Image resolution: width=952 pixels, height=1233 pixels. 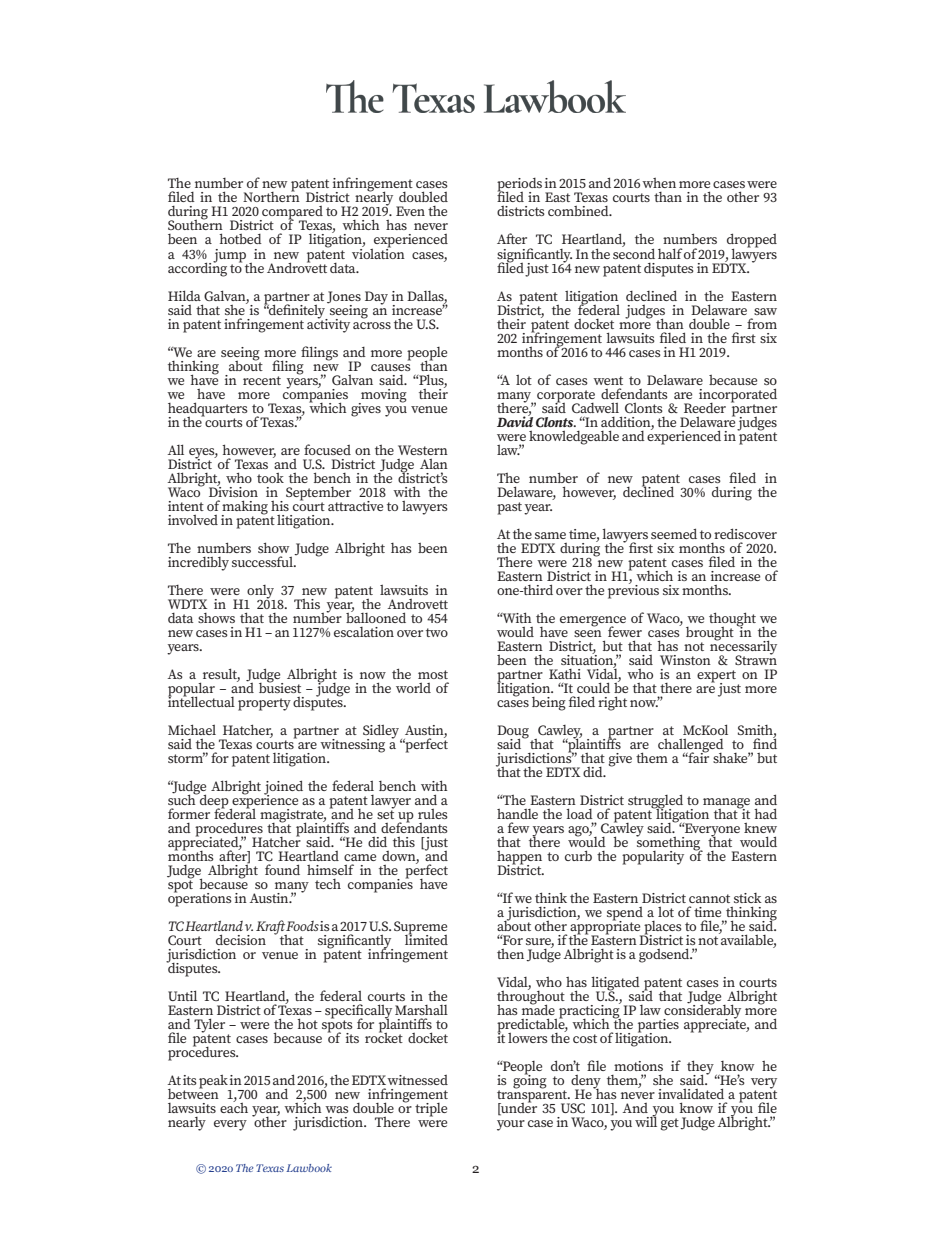 I want to click on property, so click(x=264, y=704).
